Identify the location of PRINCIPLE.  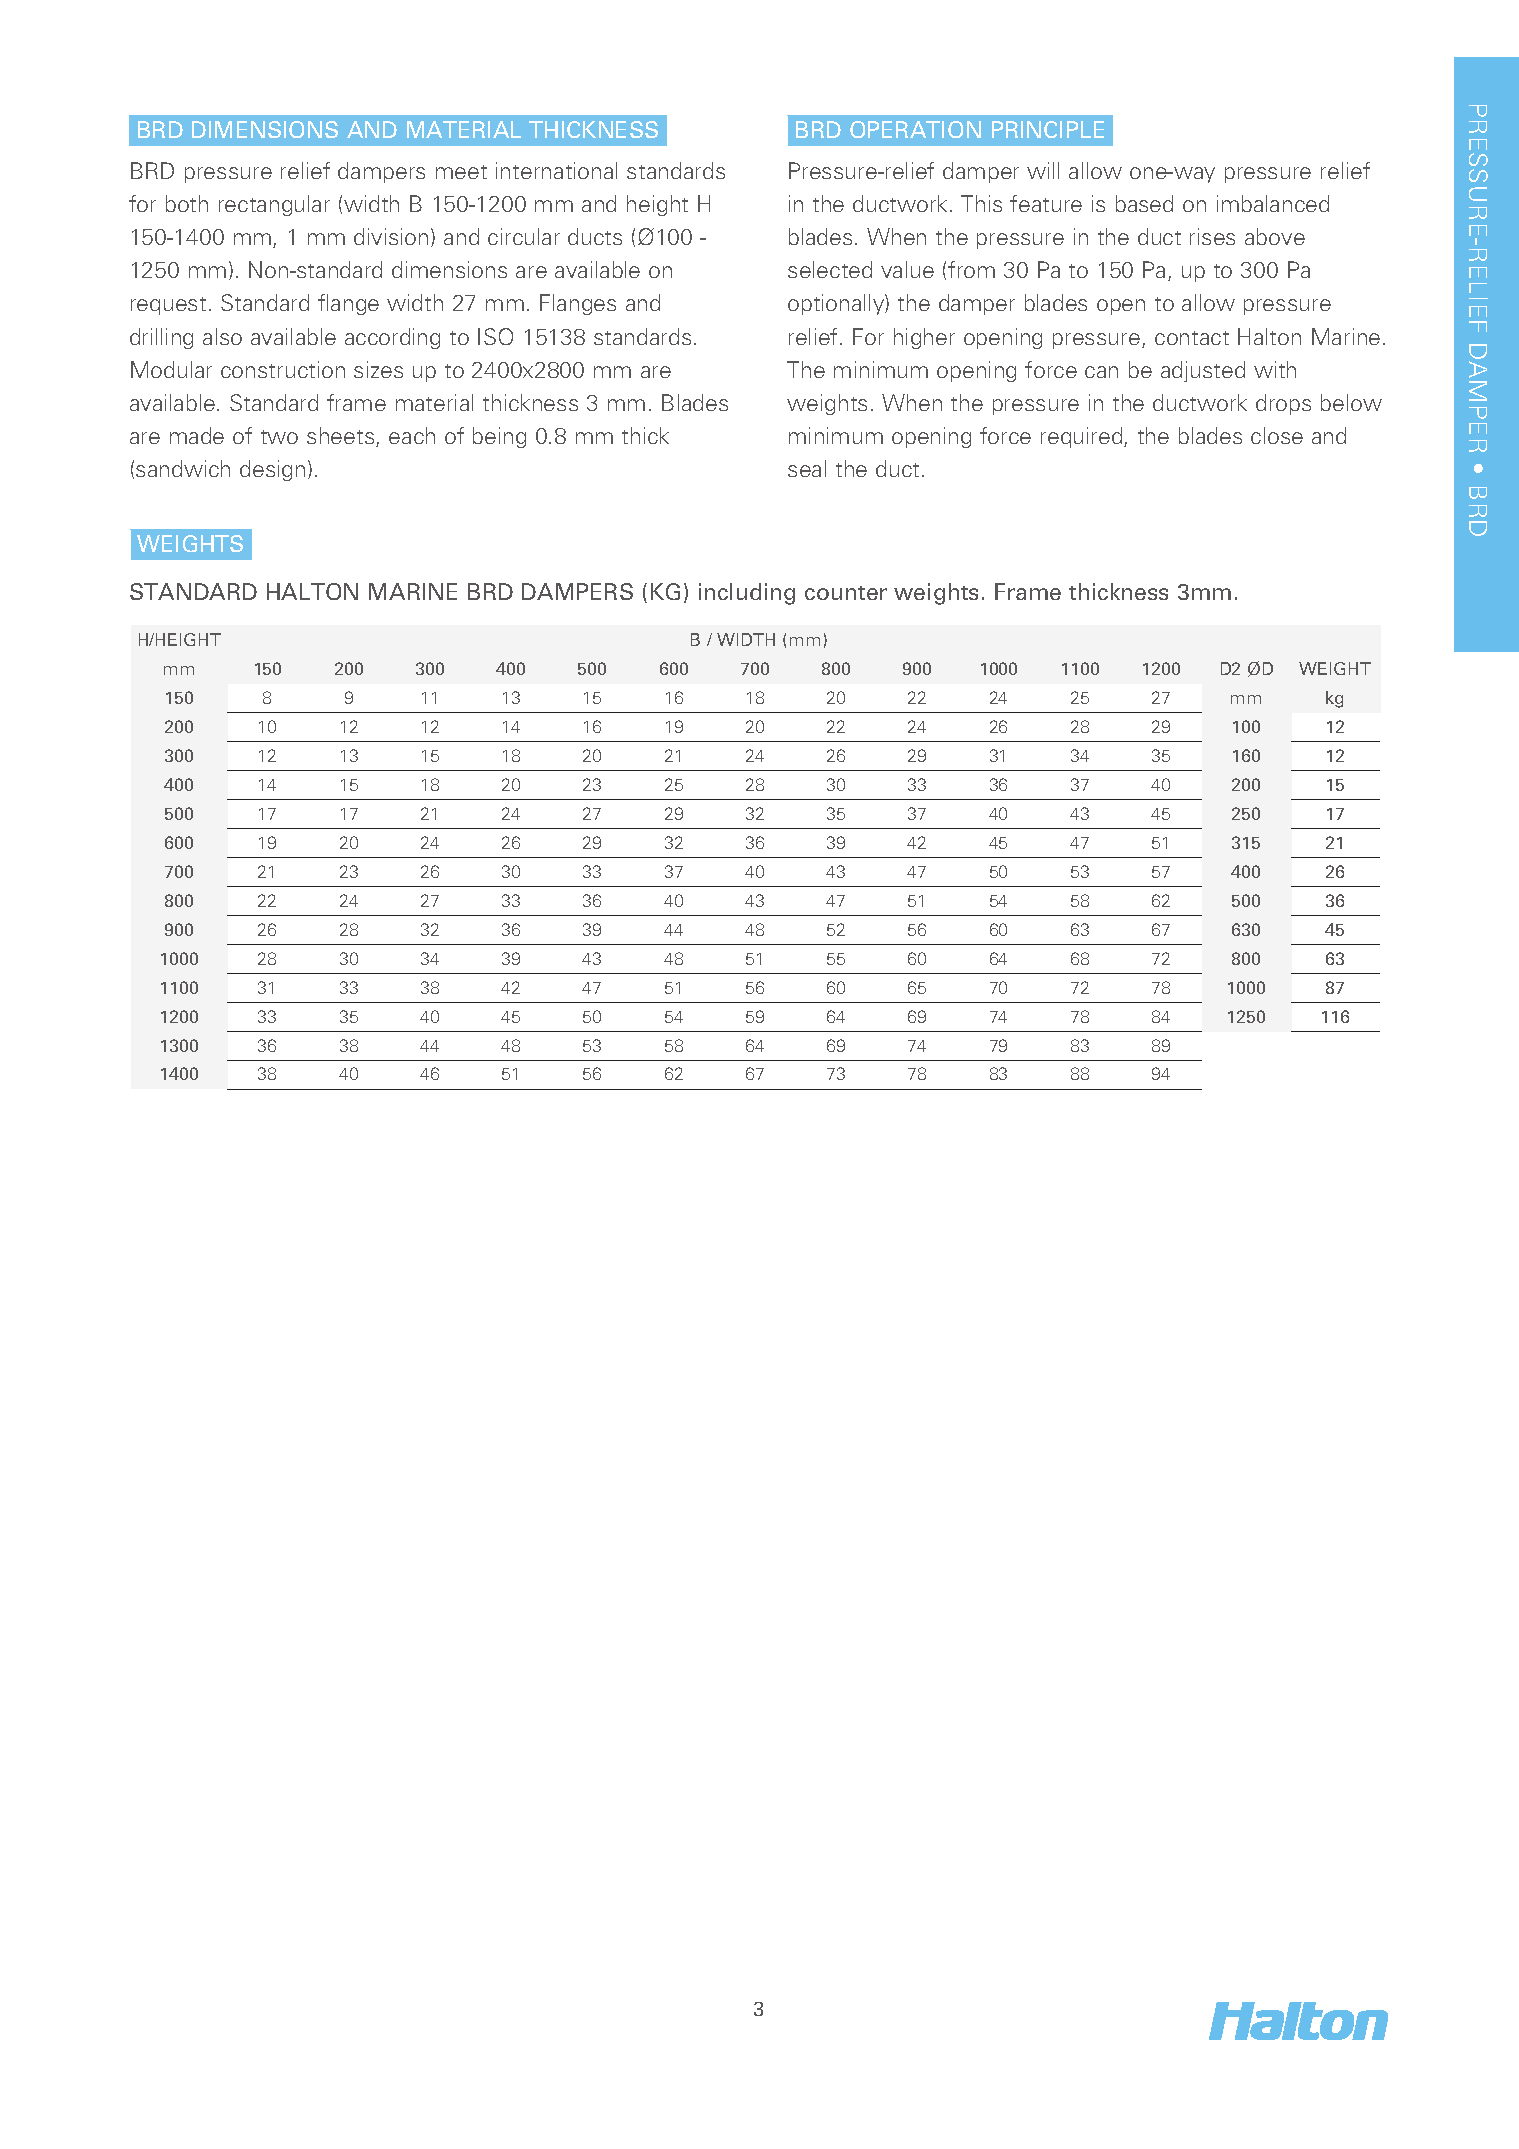
(1048, 129).
